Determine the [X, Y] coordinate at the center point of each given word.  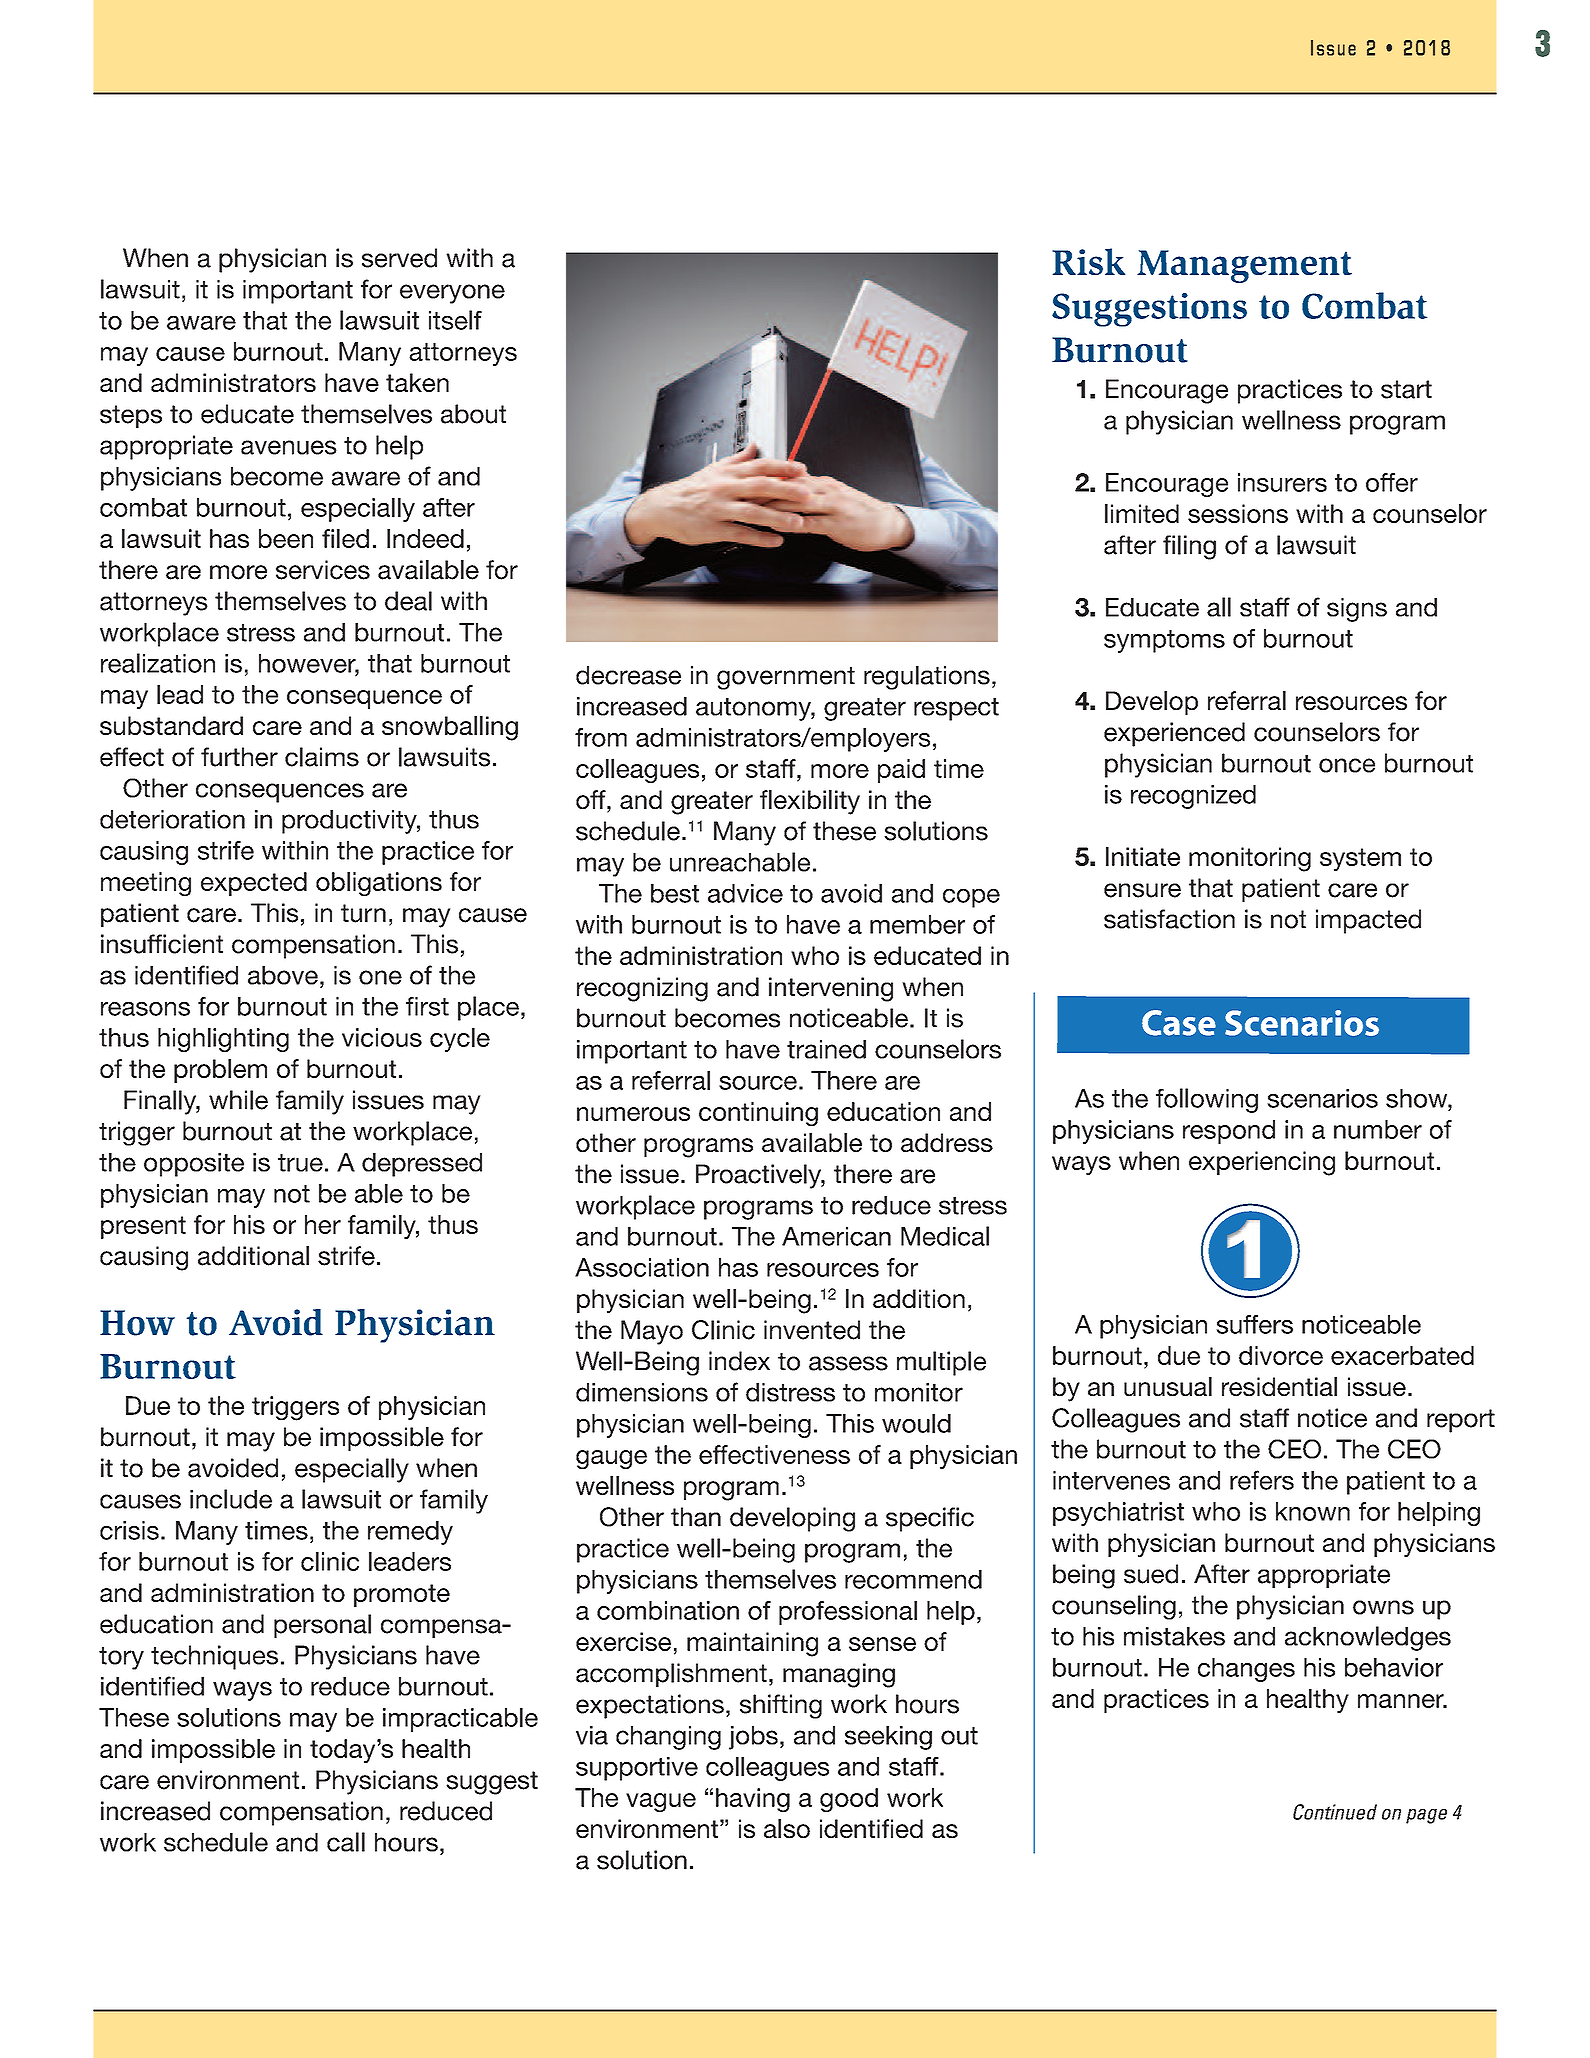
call [346, 1842]
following [1207, 1100]
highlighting [223, 1040]
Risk [1088, 261]
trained [826, 1049]
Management [1244, 266]
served [399, 258]
